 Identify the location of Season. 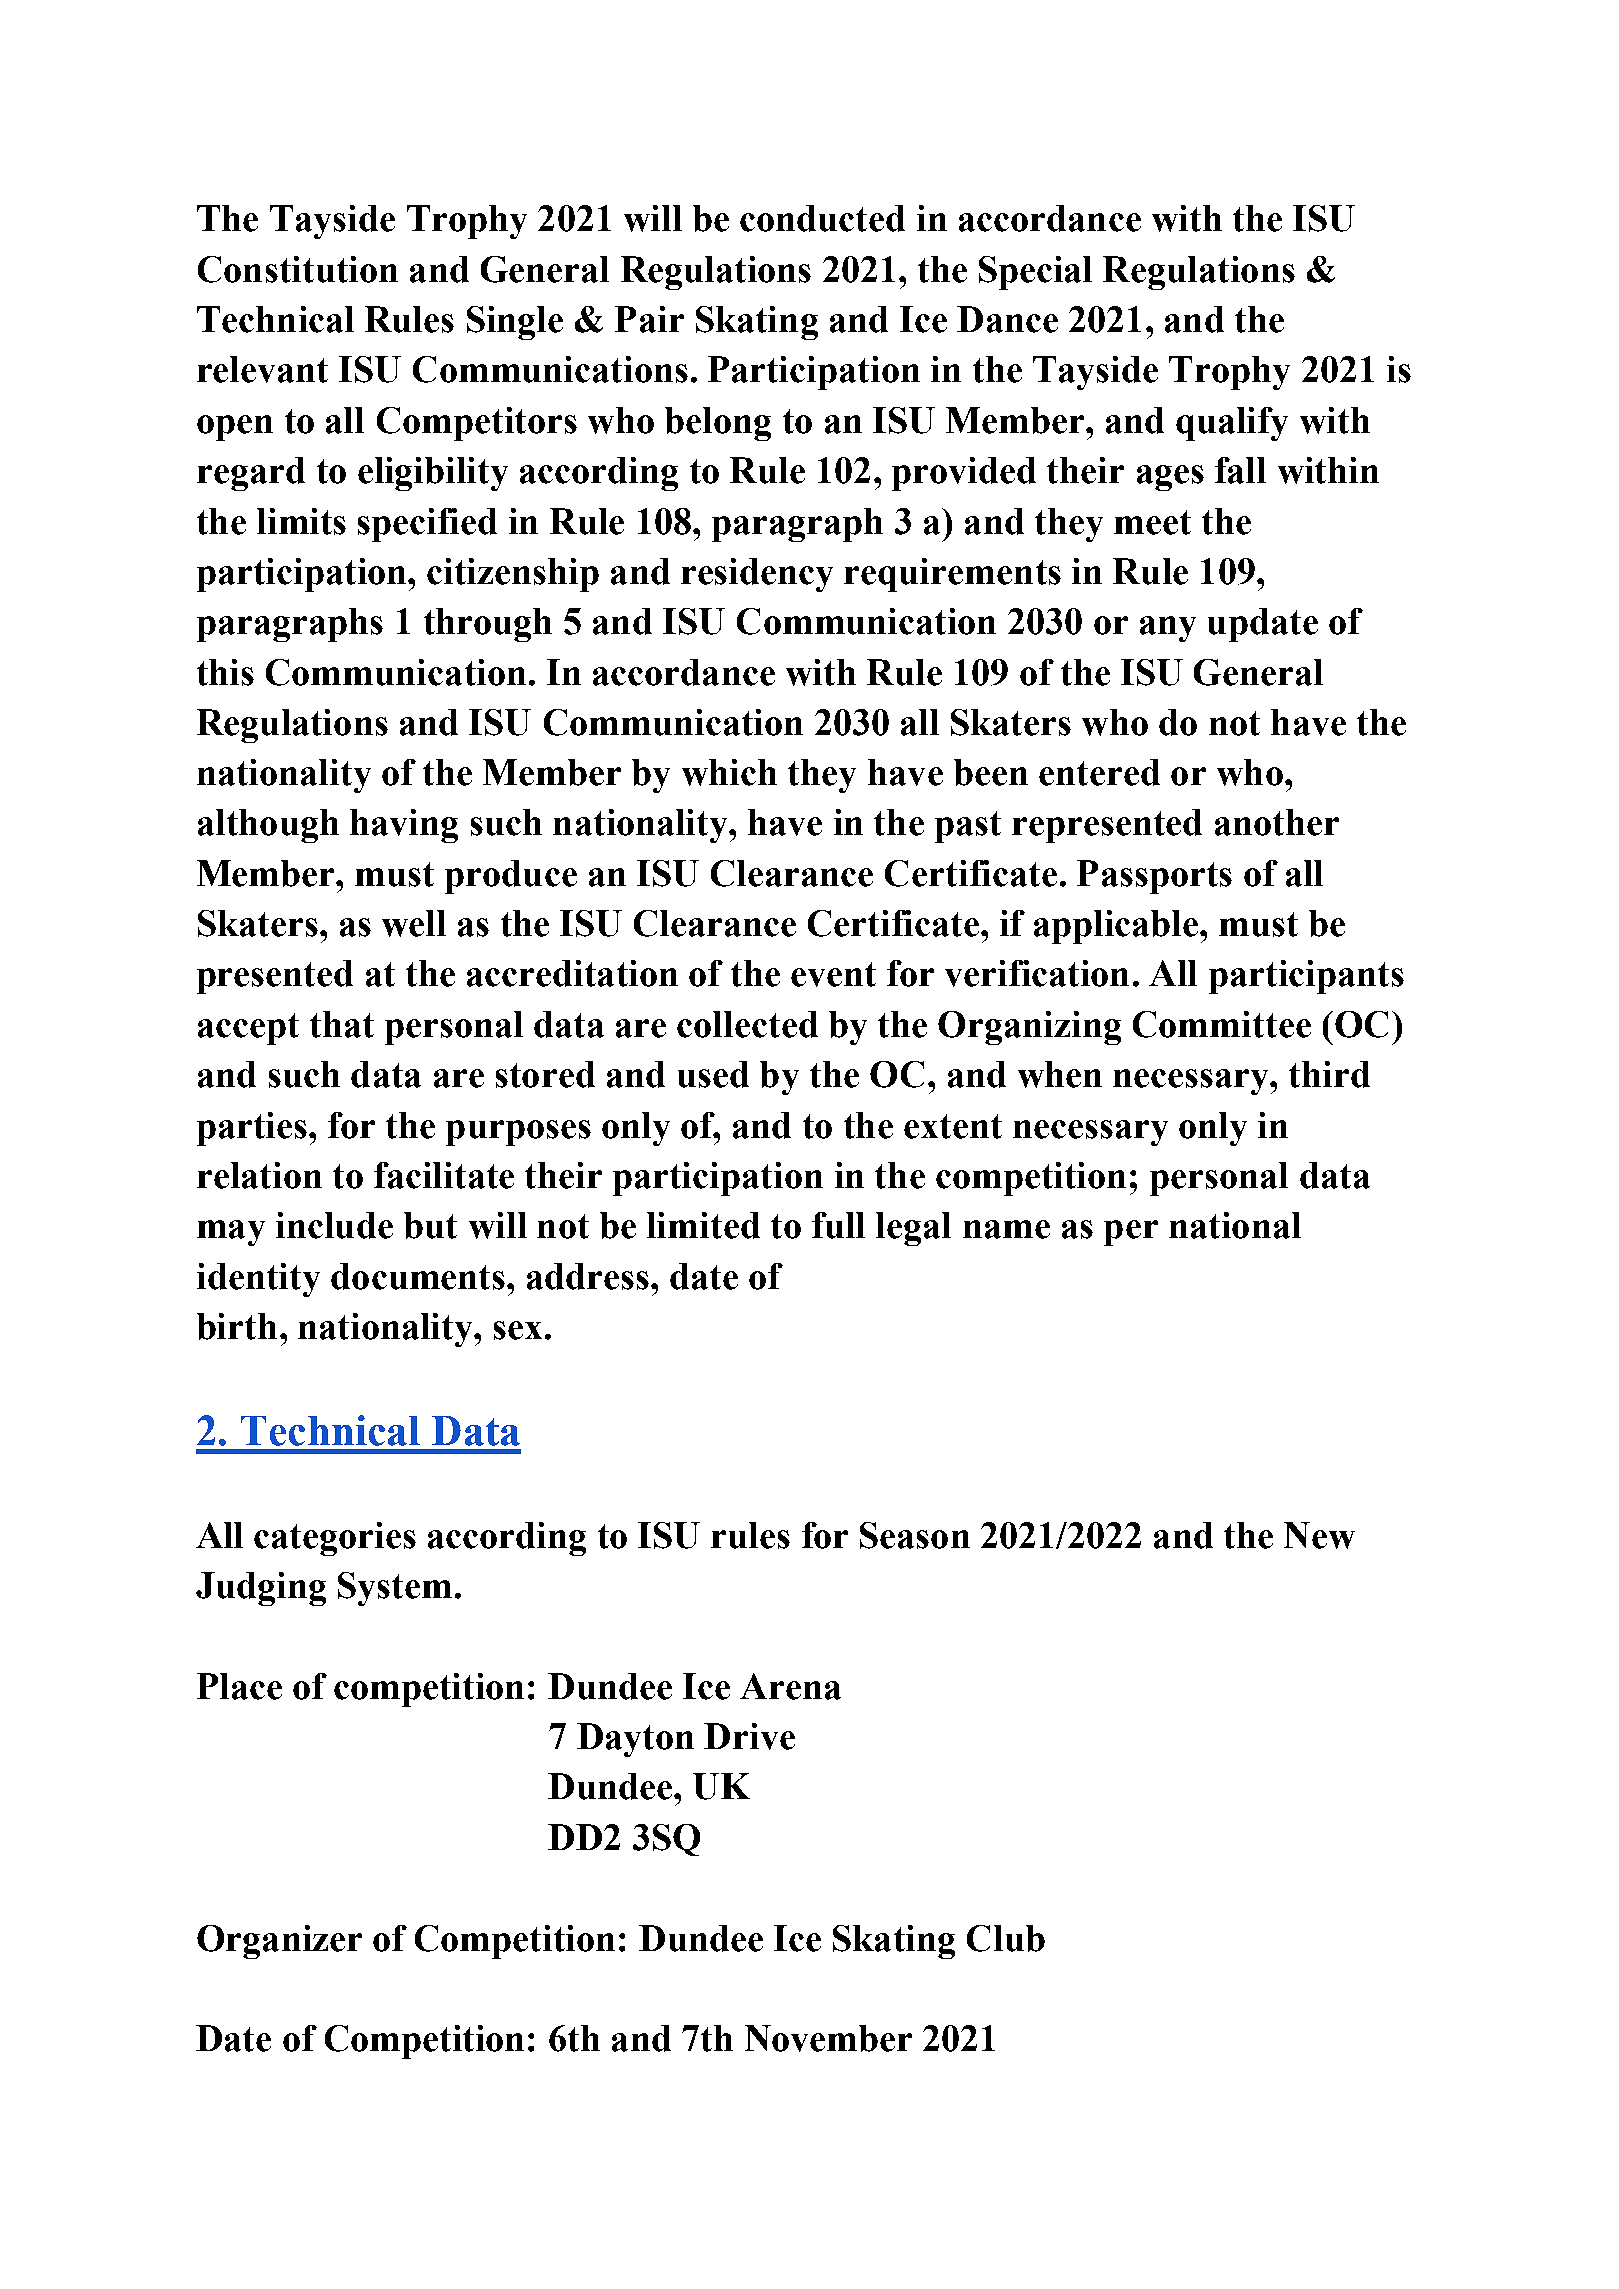
(915, 1535).
